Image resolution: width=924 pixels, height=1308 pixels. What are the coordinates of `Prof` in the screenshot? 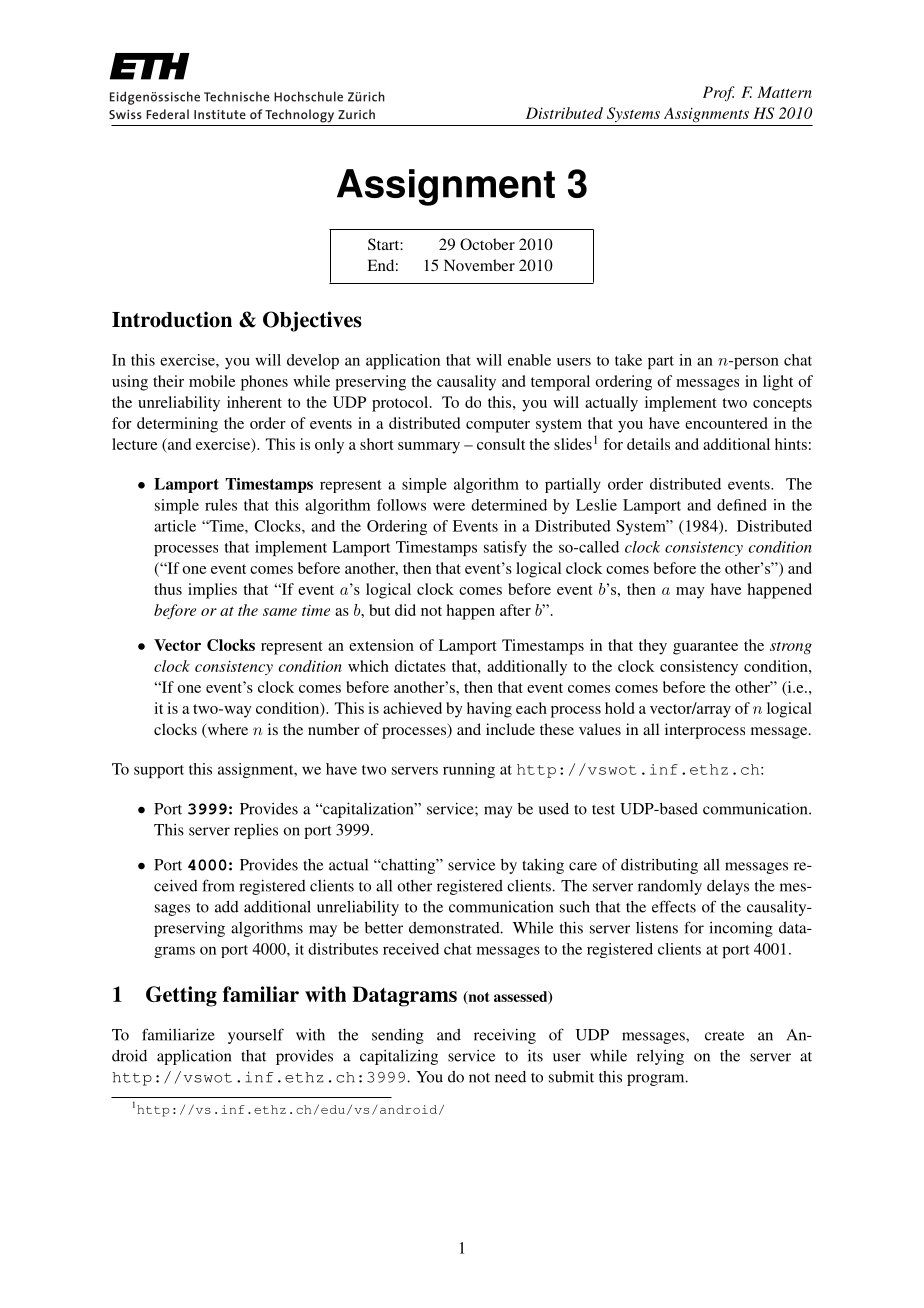 It's located at (719, 93).
